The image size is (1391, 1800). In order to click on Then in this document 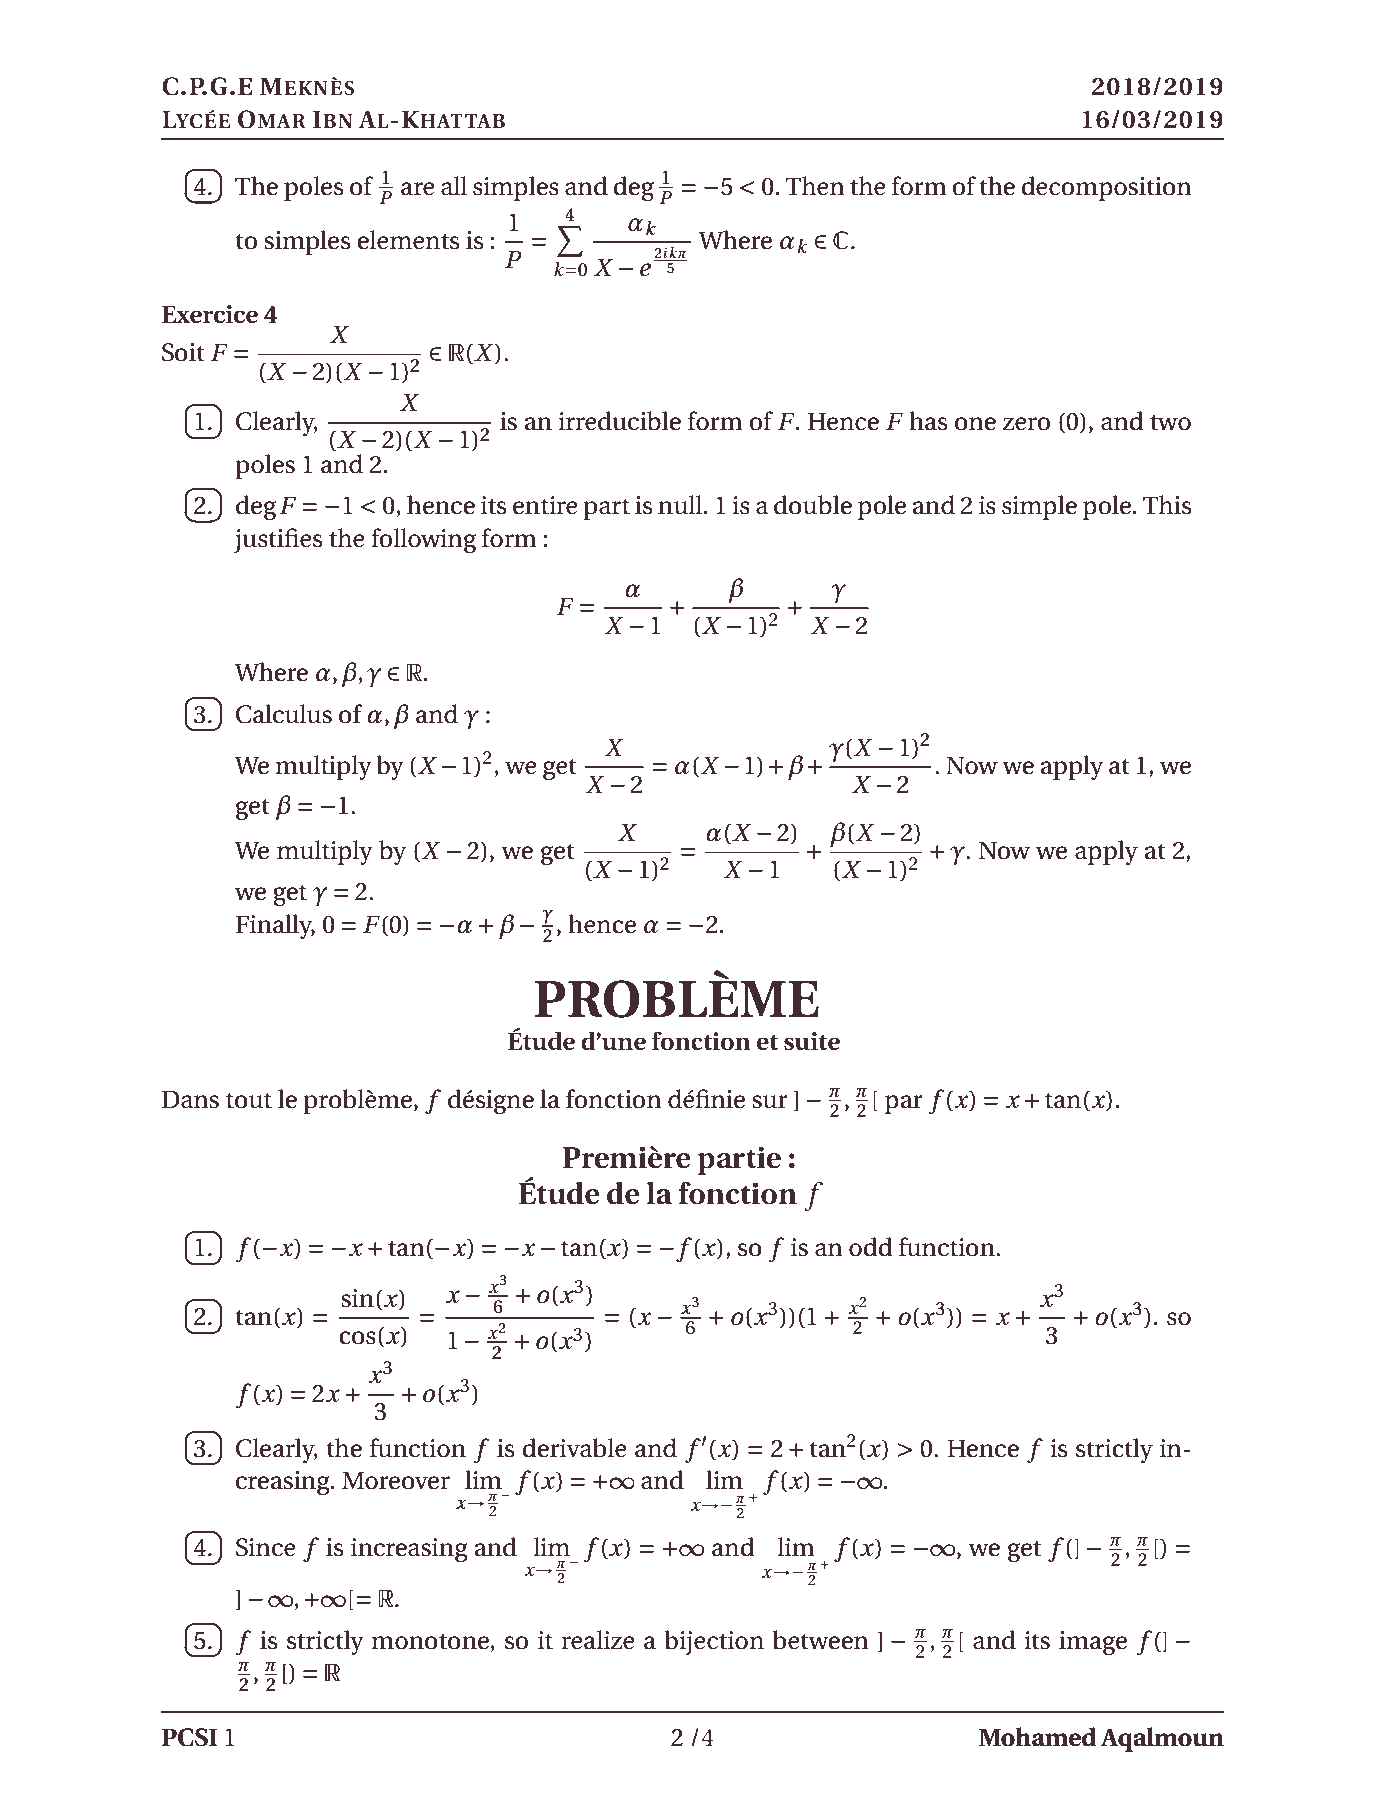, I will do `click(815, 186)`.
